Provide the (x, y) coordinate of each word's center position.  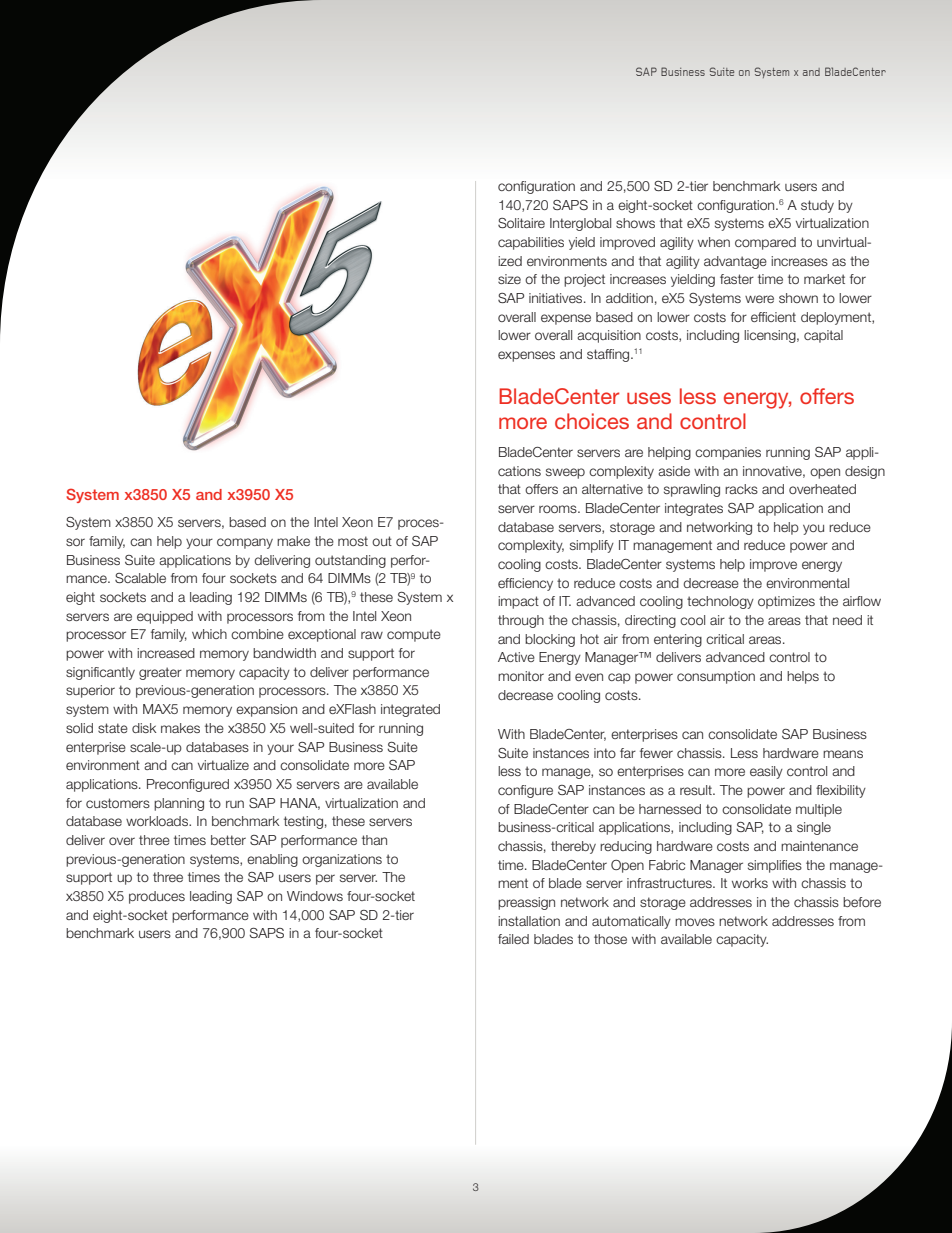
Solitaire (521, 223)
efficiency (525, 584)
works (750, 883)
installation (529, 921)
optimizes (786, 602)
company (245, 543)
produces (157, 897)
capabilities (531, 243)
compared (765, 243)
